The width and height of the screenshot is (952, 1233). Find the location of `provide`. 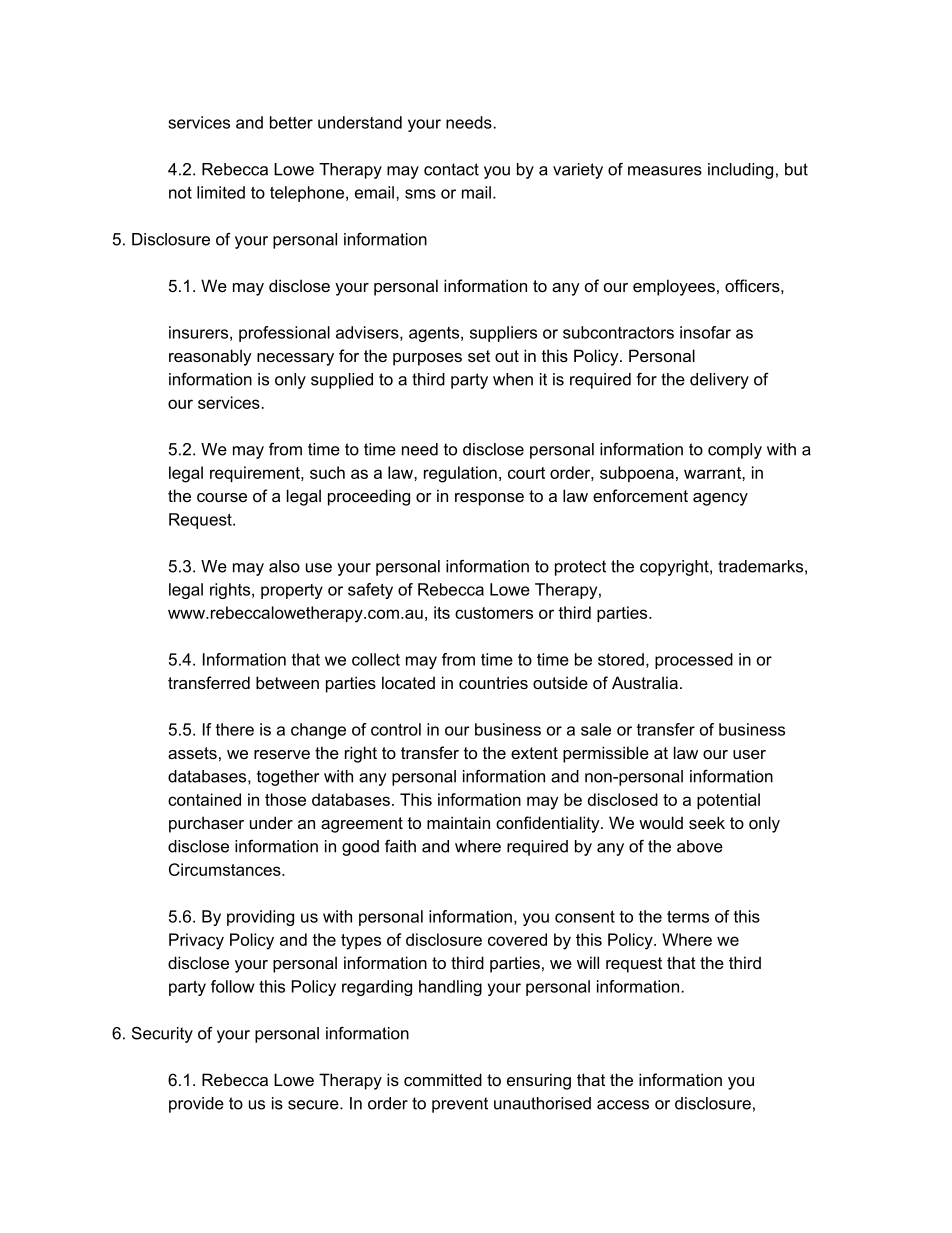

provide is located at coordinates (196, 1105).
